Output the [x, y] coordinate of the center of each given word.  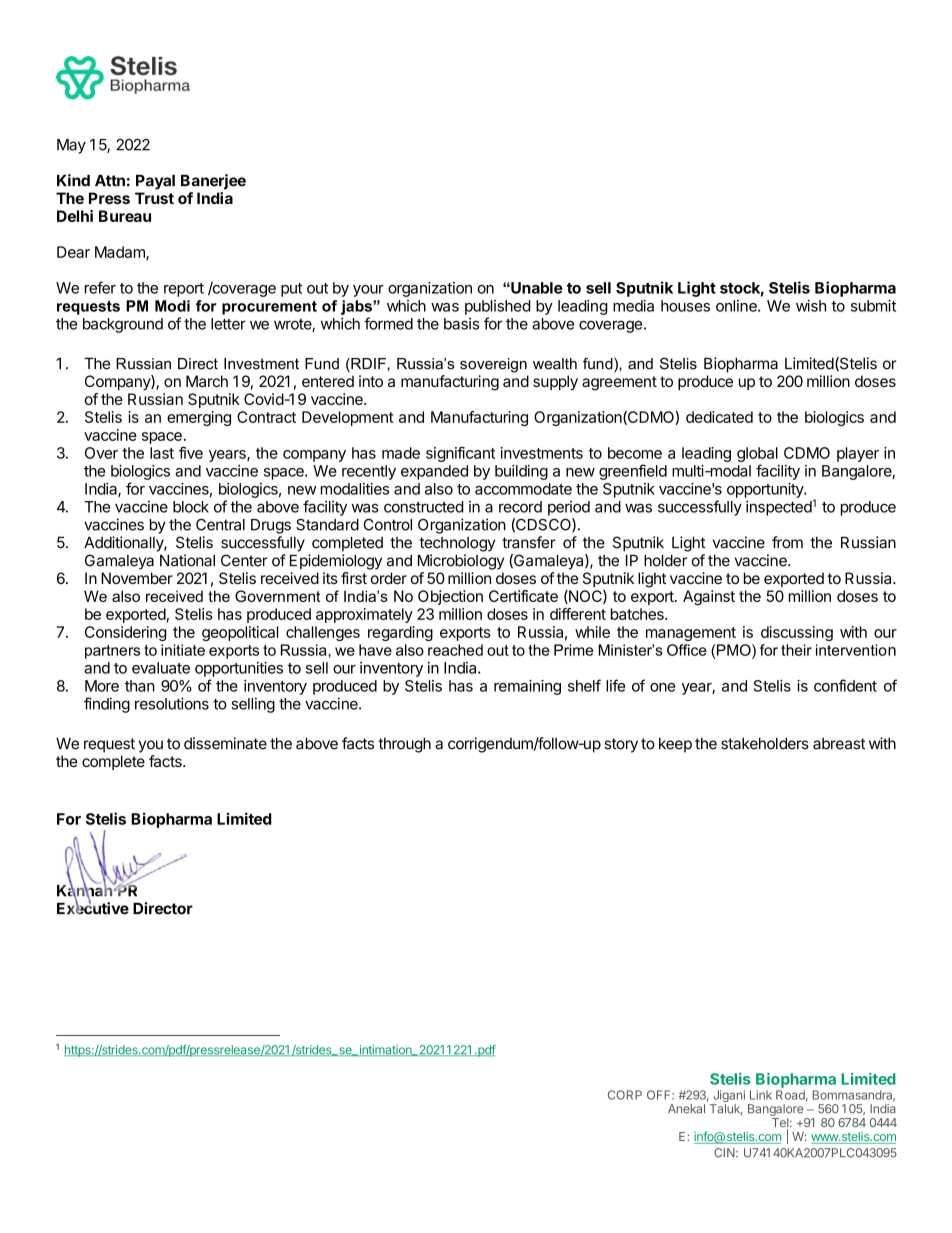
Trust [154, 198]
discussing [797, 633]
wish [811, 306]
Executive [93, 907]
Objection [450, 597]
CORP [625, 1095]
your [368, 291]
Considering [126, 633]
